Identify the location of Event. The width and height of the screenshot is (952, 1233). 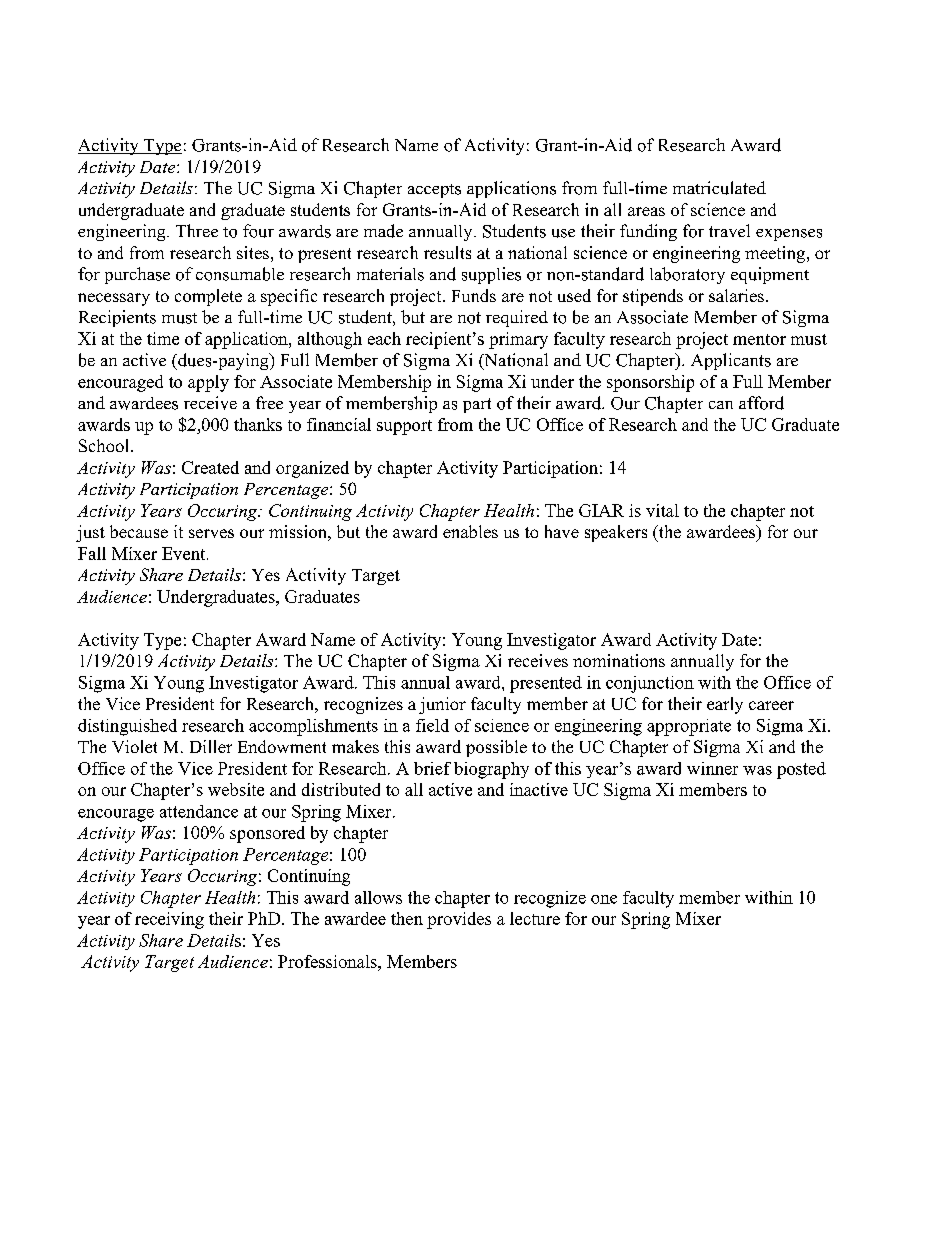
(185, 553).
